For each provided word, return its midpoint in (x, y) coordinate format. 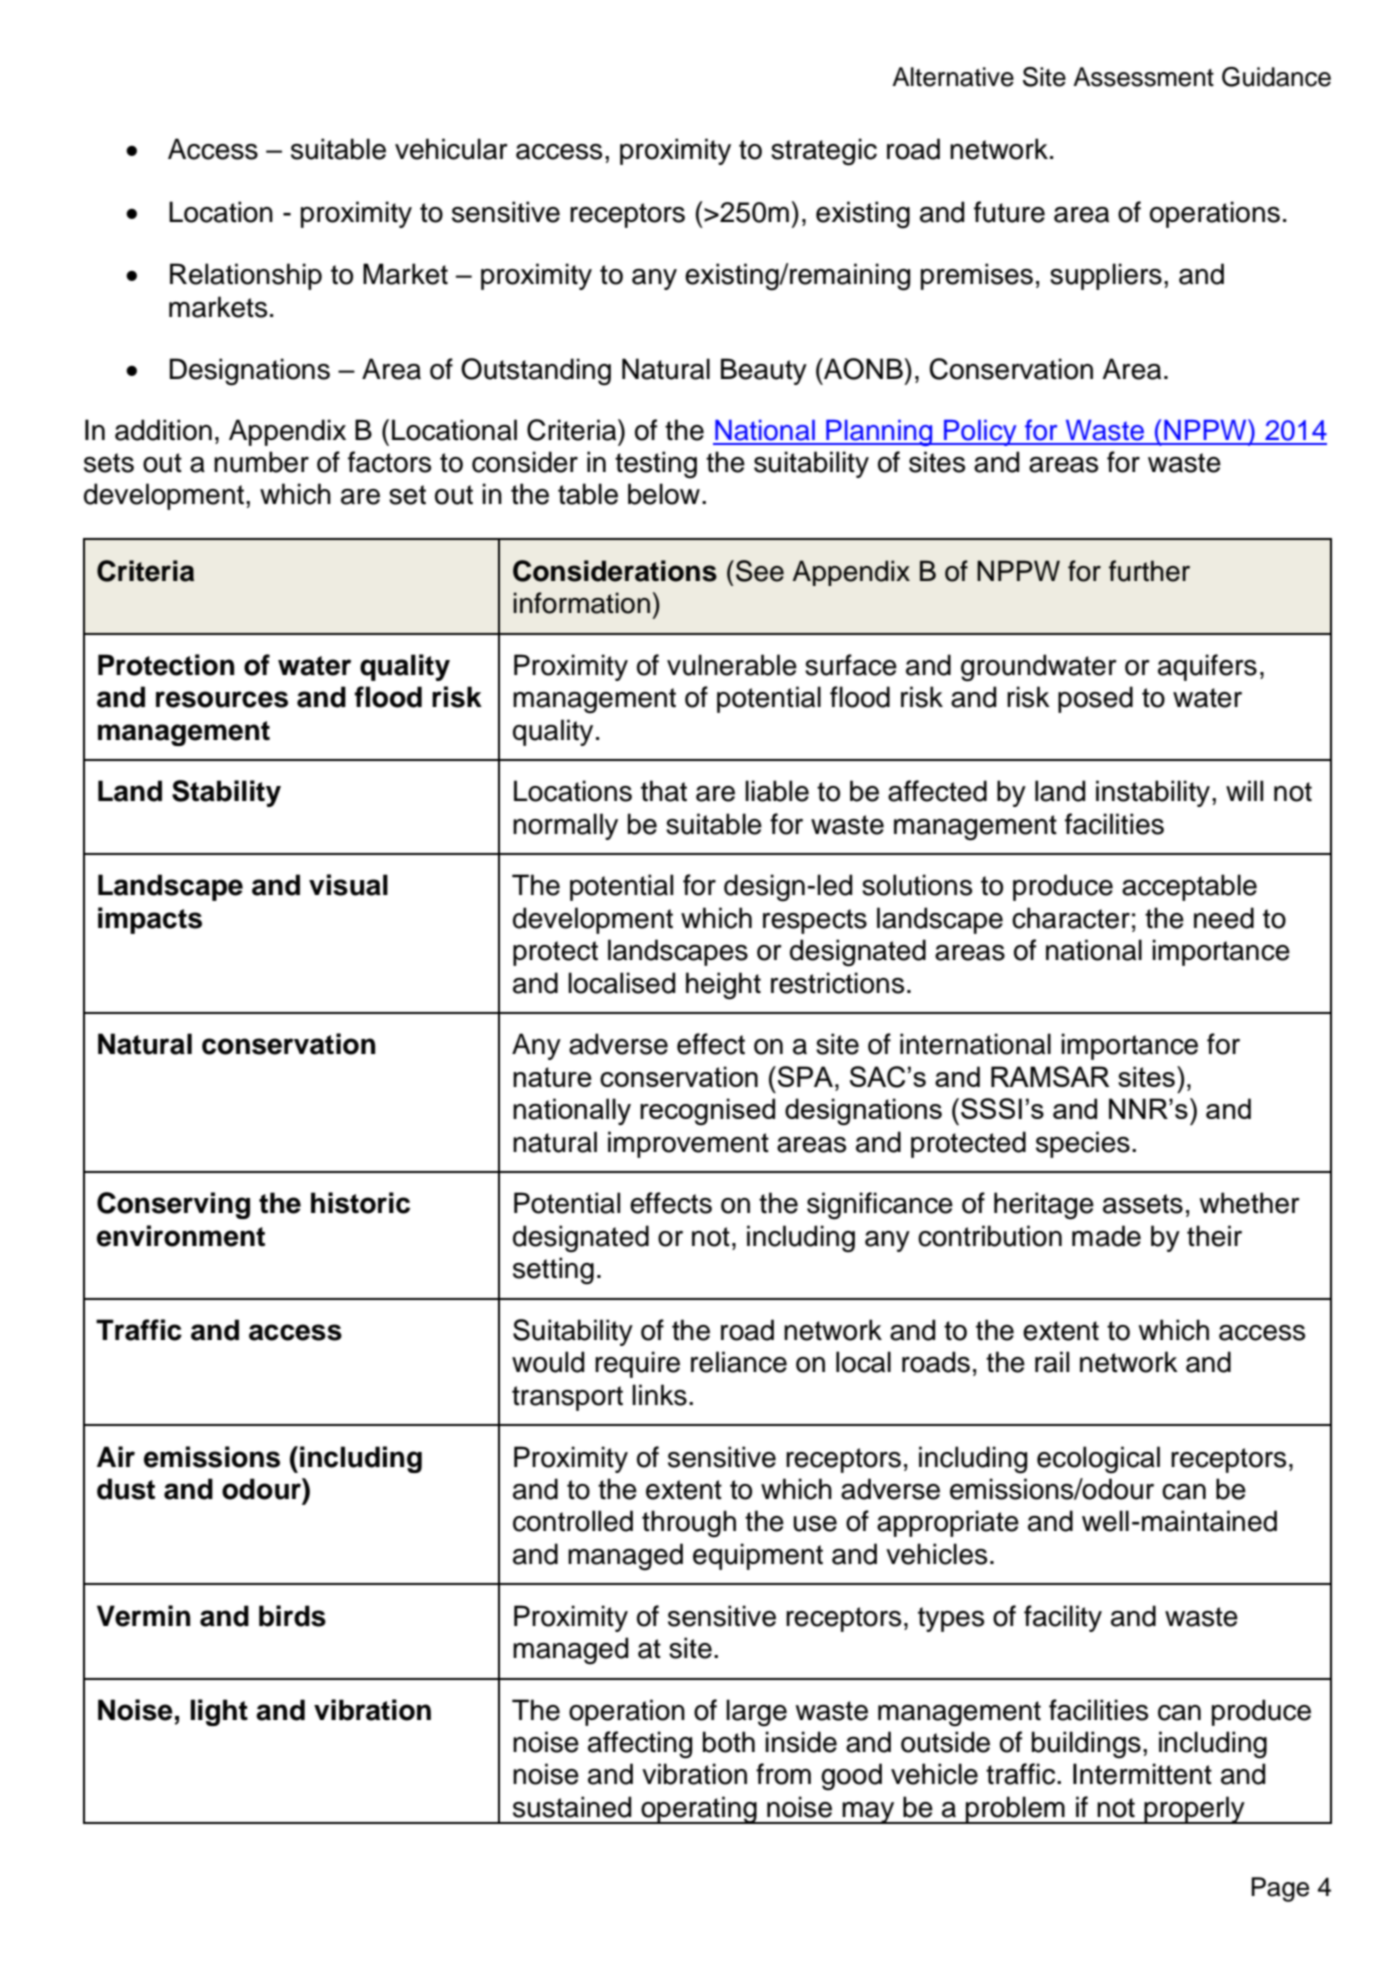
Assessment (1143, 77)
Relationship (246, 276)
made (1106, 1236)
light (219, 1712)
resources (222, 699)
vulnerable (732, 665)
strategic (824, 152)
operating (699, 1810)
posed (1095, 699)
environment (181, 1236)
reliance (739, 1362)
